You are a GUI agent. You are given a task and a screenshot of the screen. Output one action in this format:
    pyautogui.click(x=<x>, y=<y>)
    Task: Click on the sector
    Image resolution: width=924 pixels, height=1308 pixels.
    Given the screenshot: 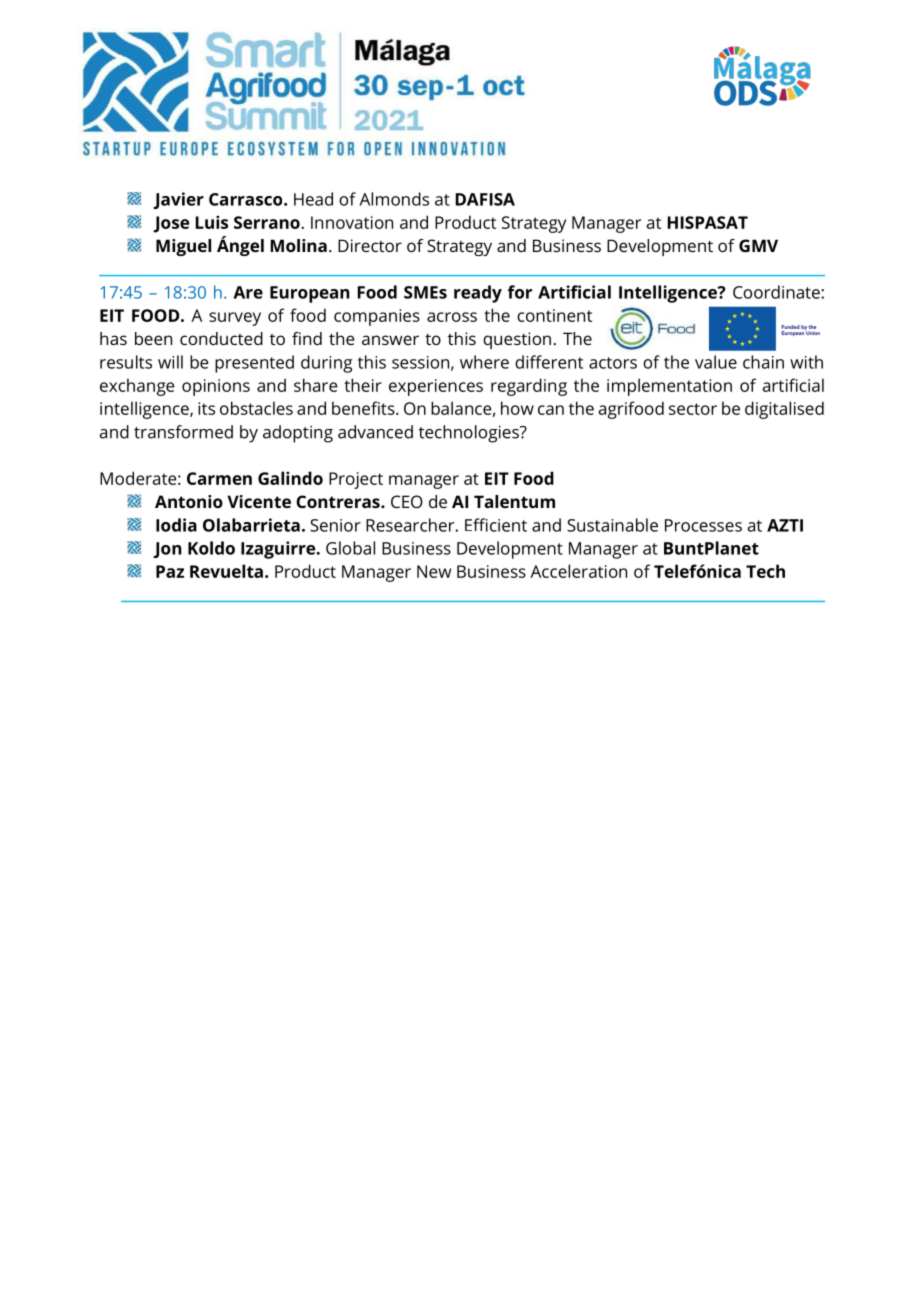 What is the action you would take?
    pyautogui.click(x=693, y=409)
